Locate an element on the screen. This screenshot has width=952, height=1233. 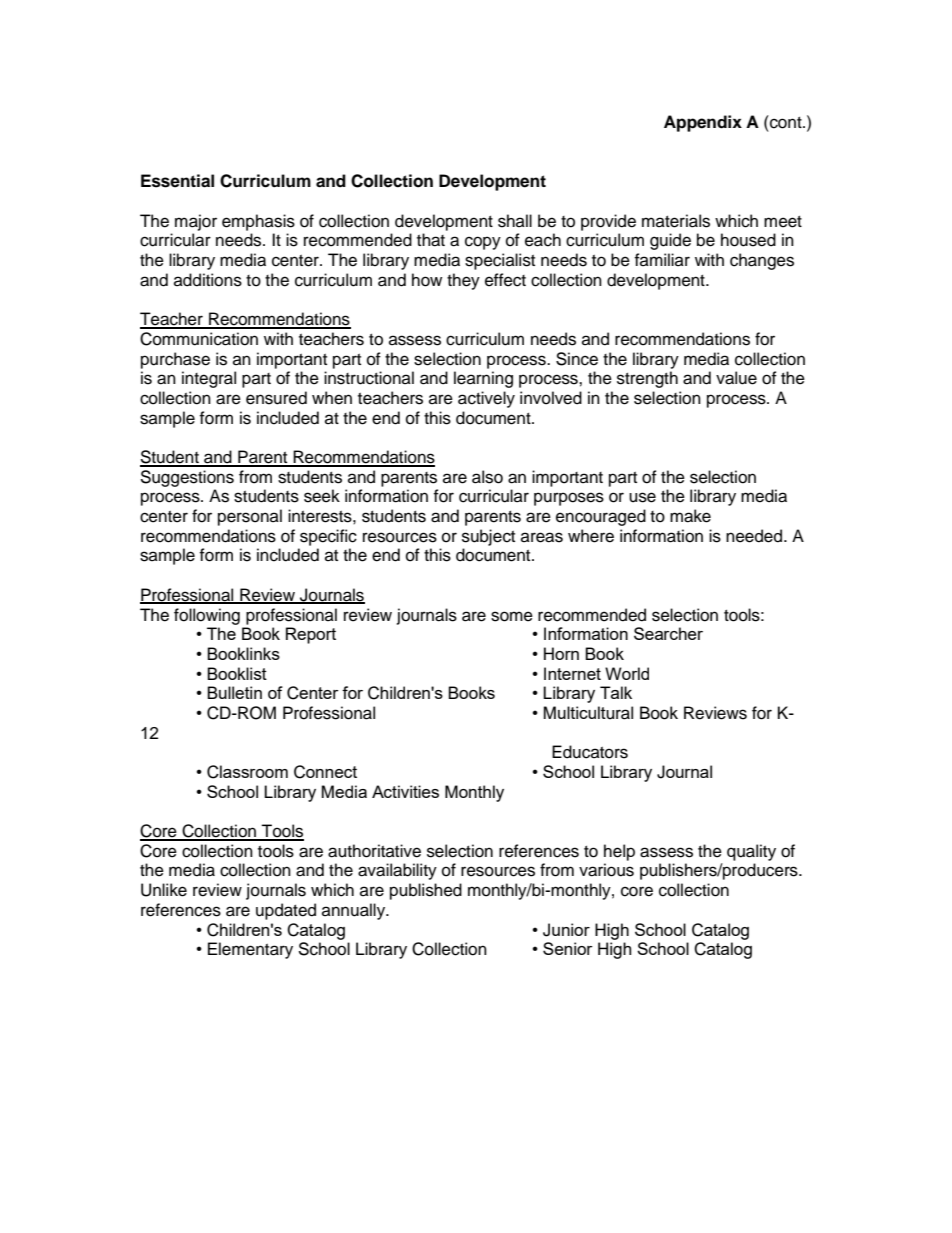
some is located at coordinates (512, 616).
